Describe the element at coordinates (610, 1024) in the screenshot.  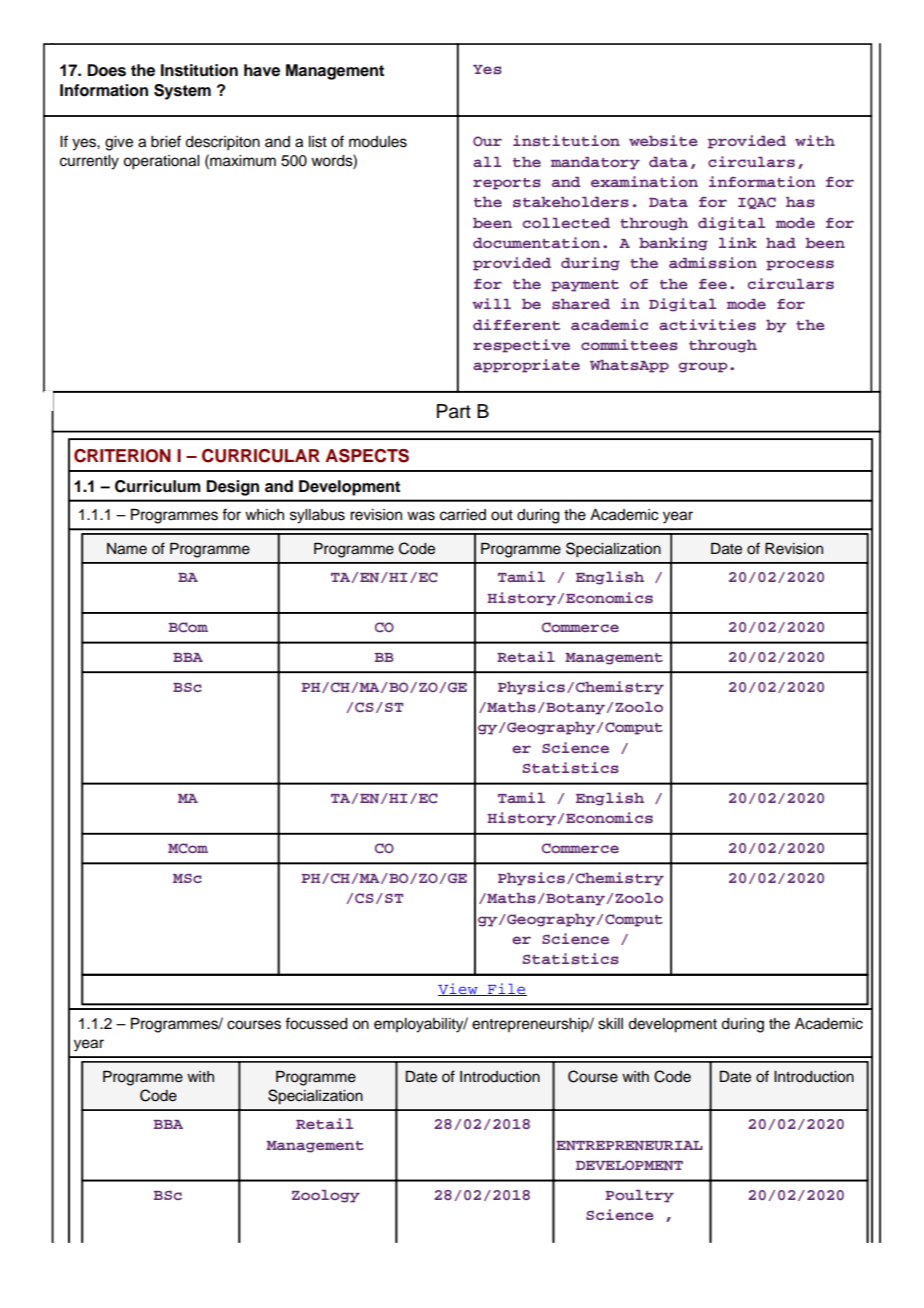
I see `skill` at that location.
